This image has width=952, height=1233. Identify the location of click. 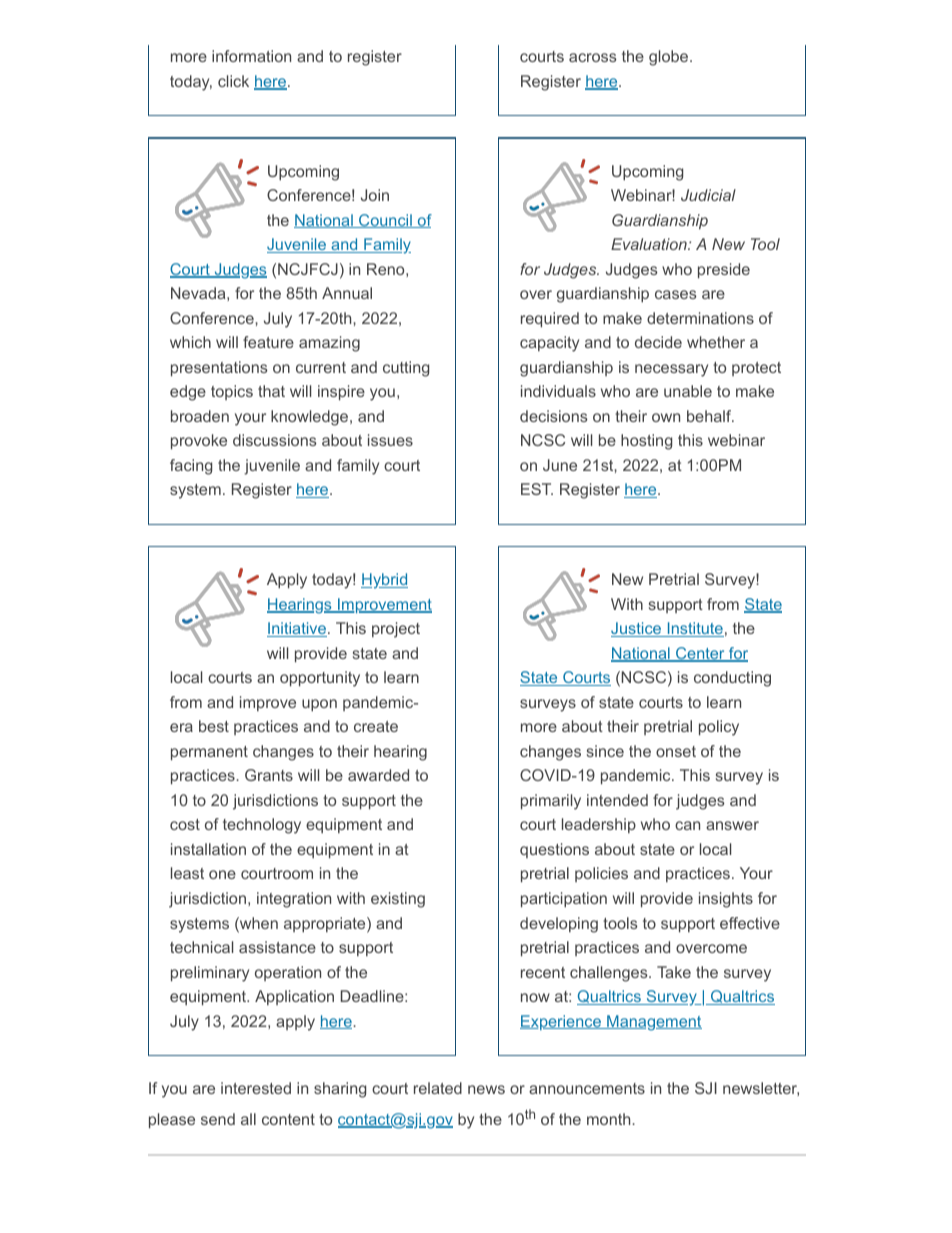
(233, 81).
